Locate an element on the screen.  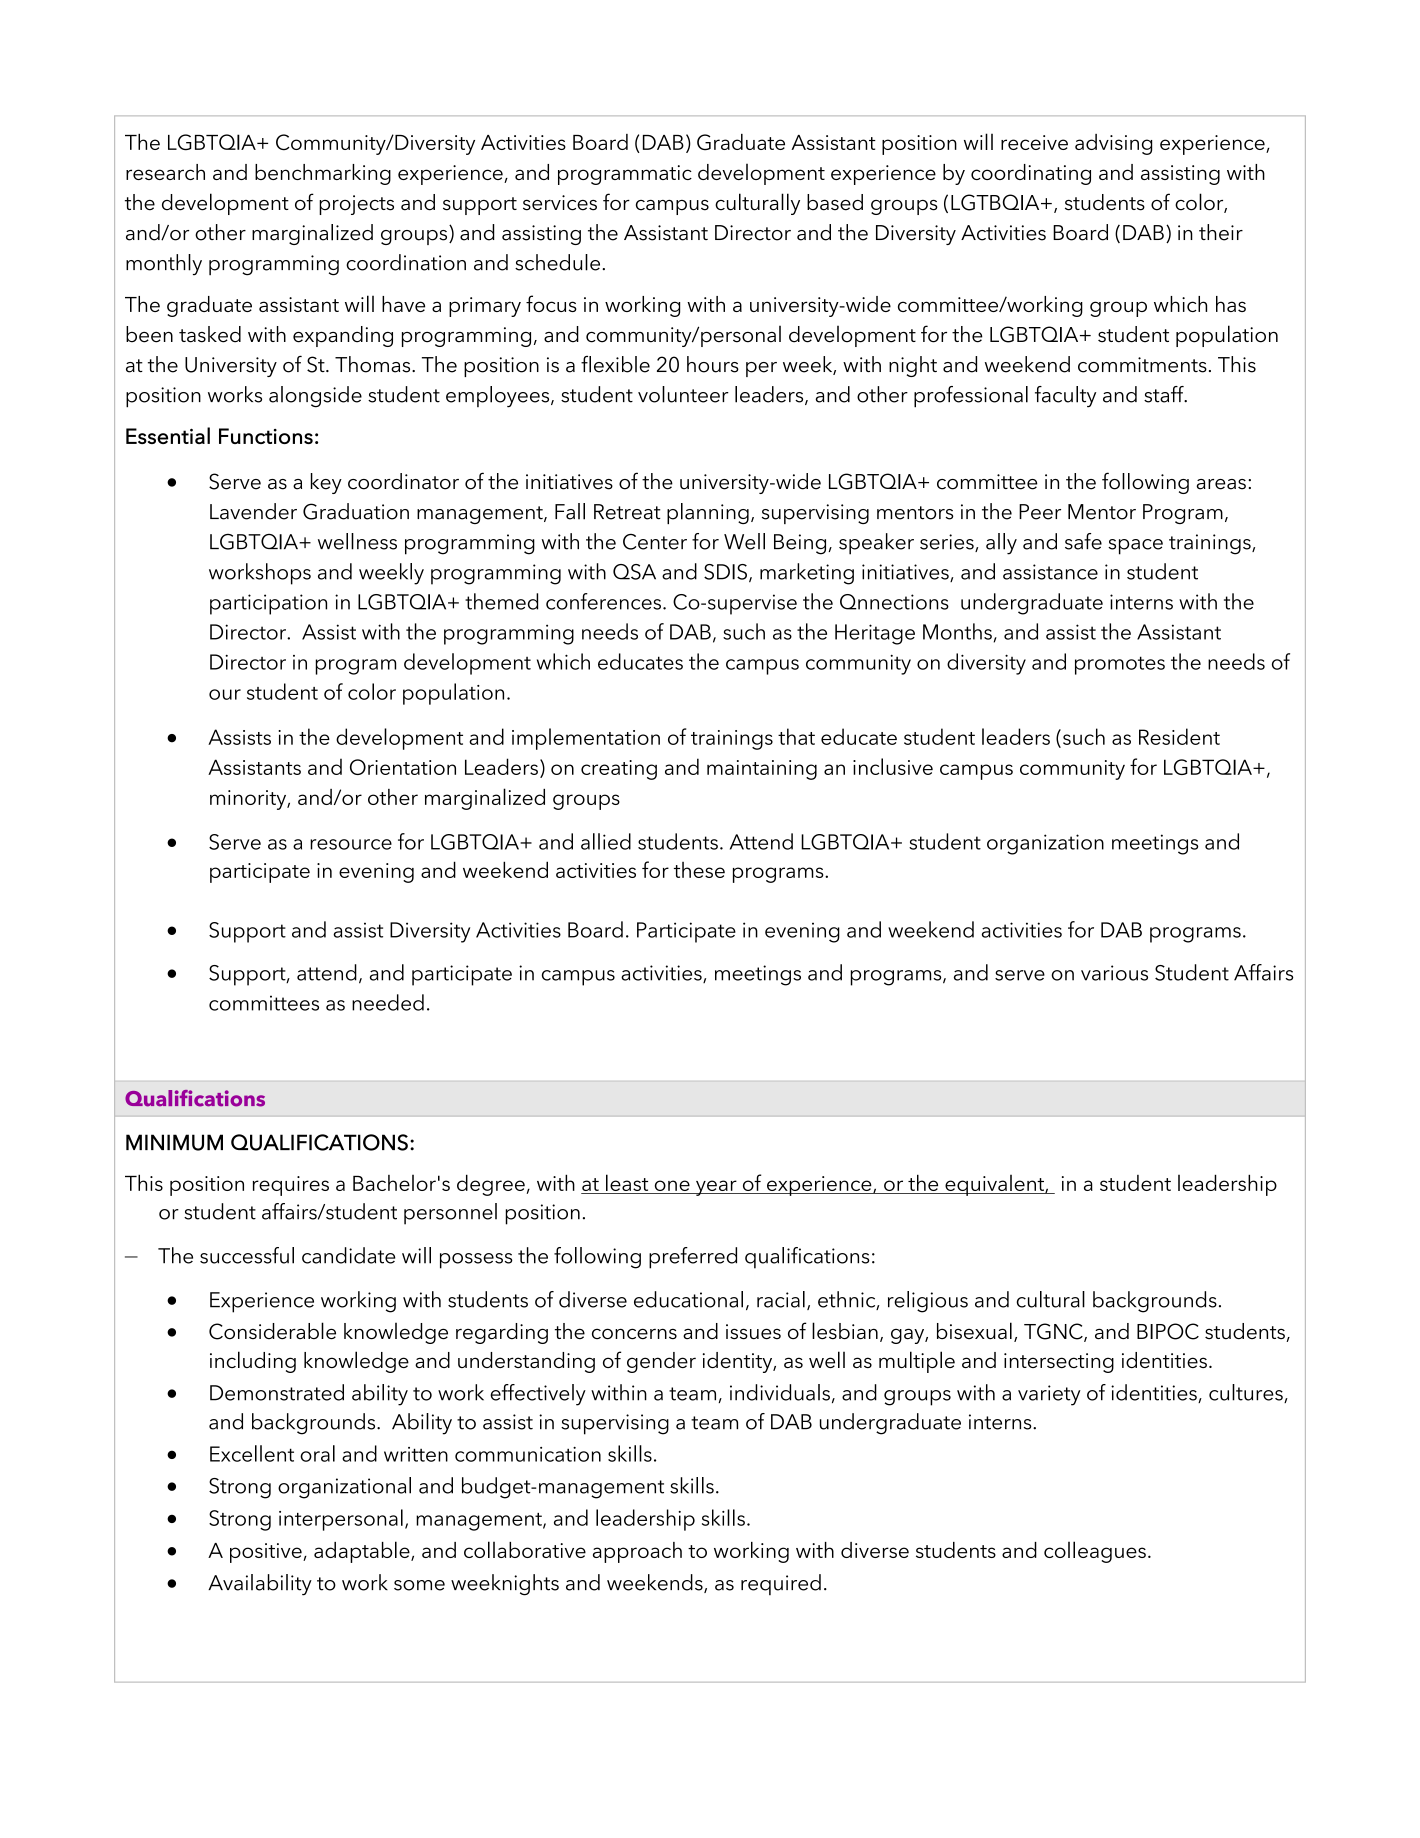
approach is located at coordinates (637, 1552).
